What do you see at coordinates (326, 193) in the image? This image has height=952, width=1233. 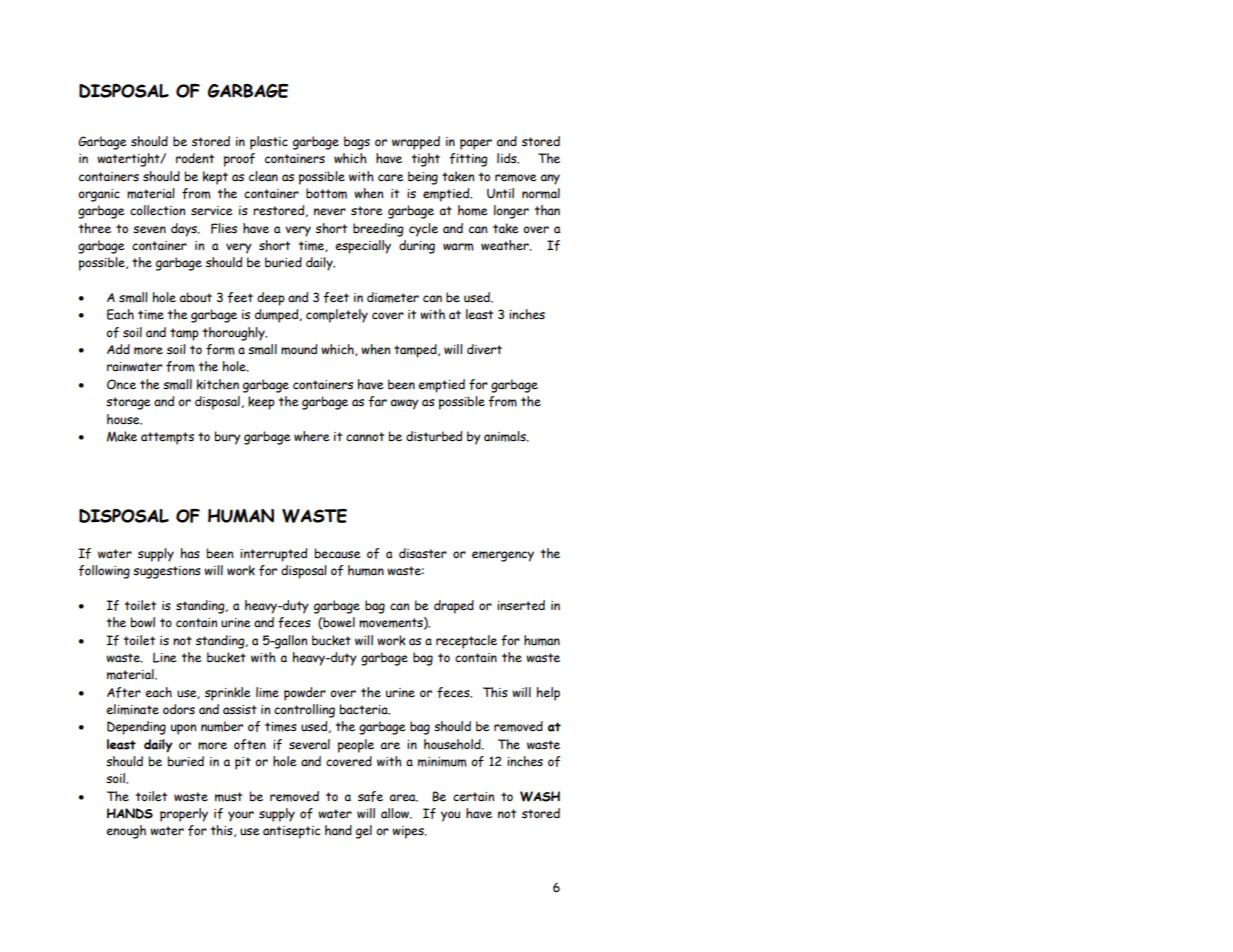 I see `bottom` at bounding box center [326, 193].
